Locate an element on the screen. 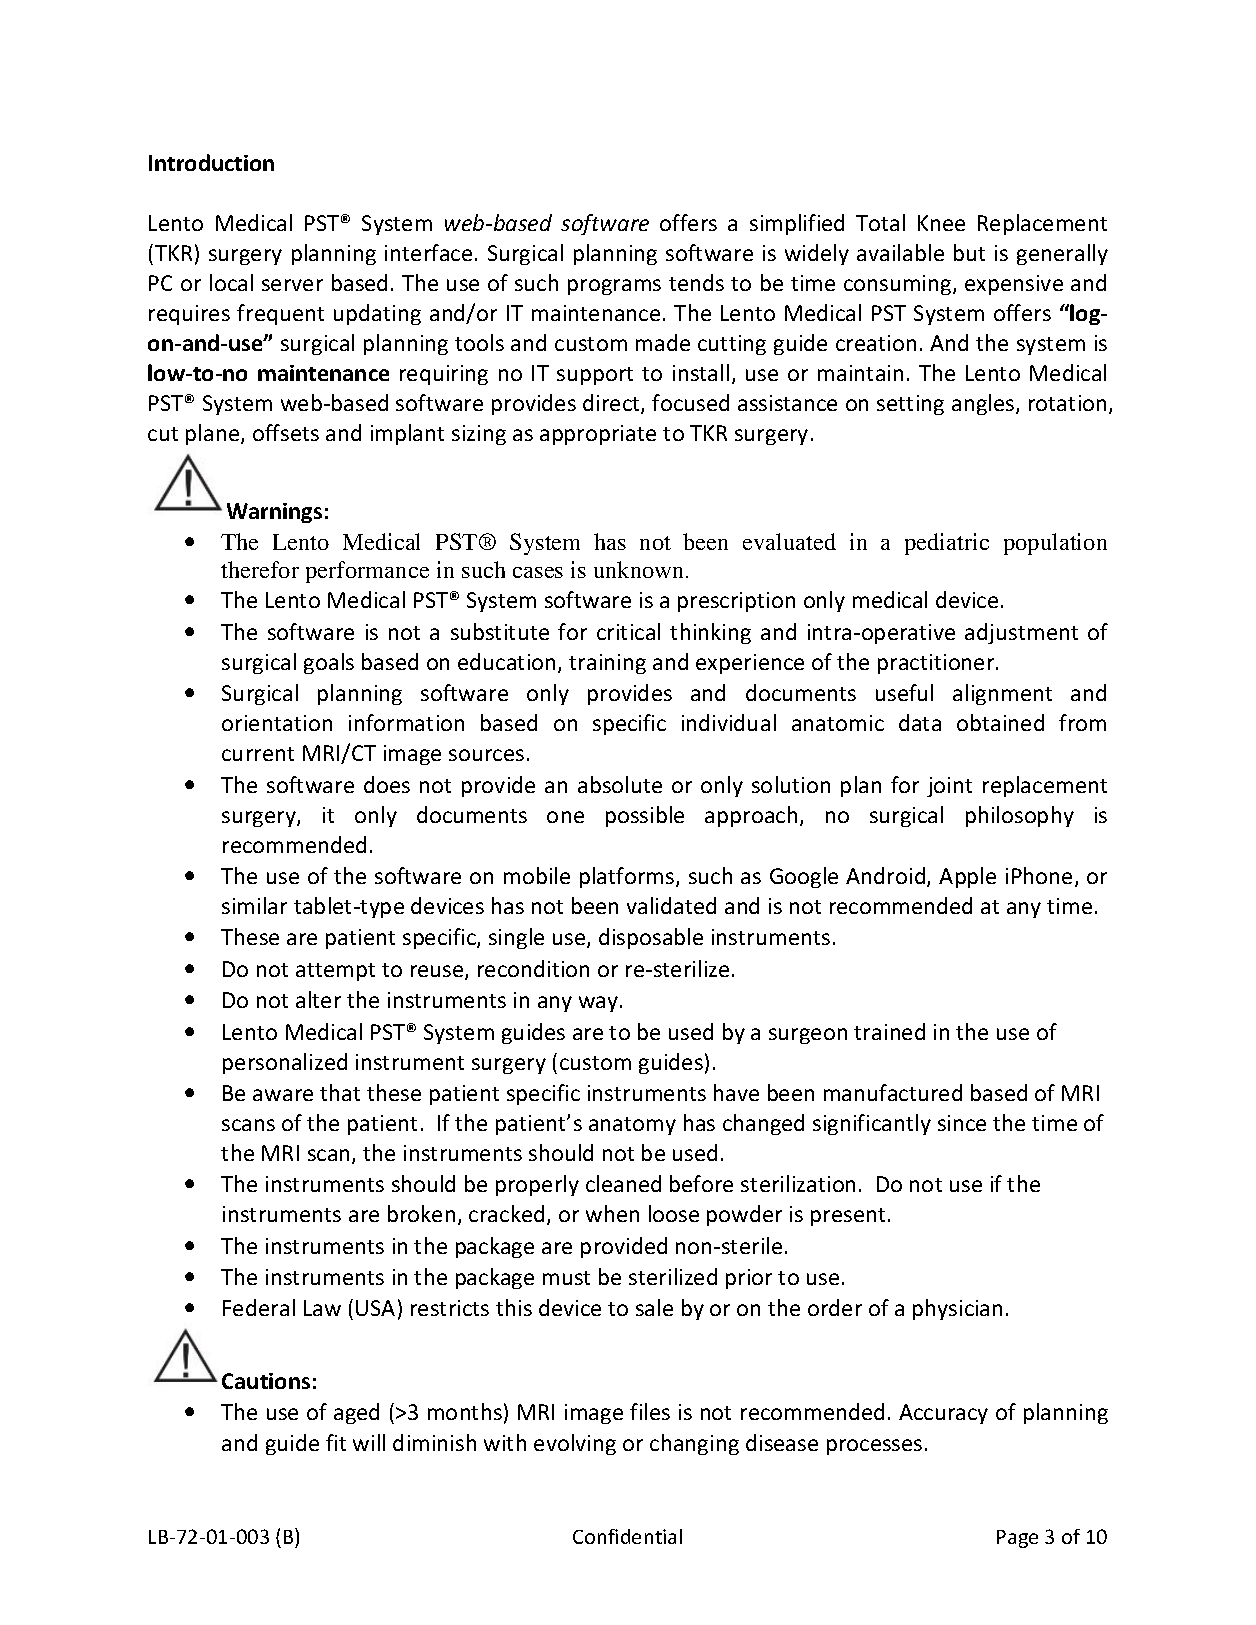  fit is located at coordinates (336, 1442).
